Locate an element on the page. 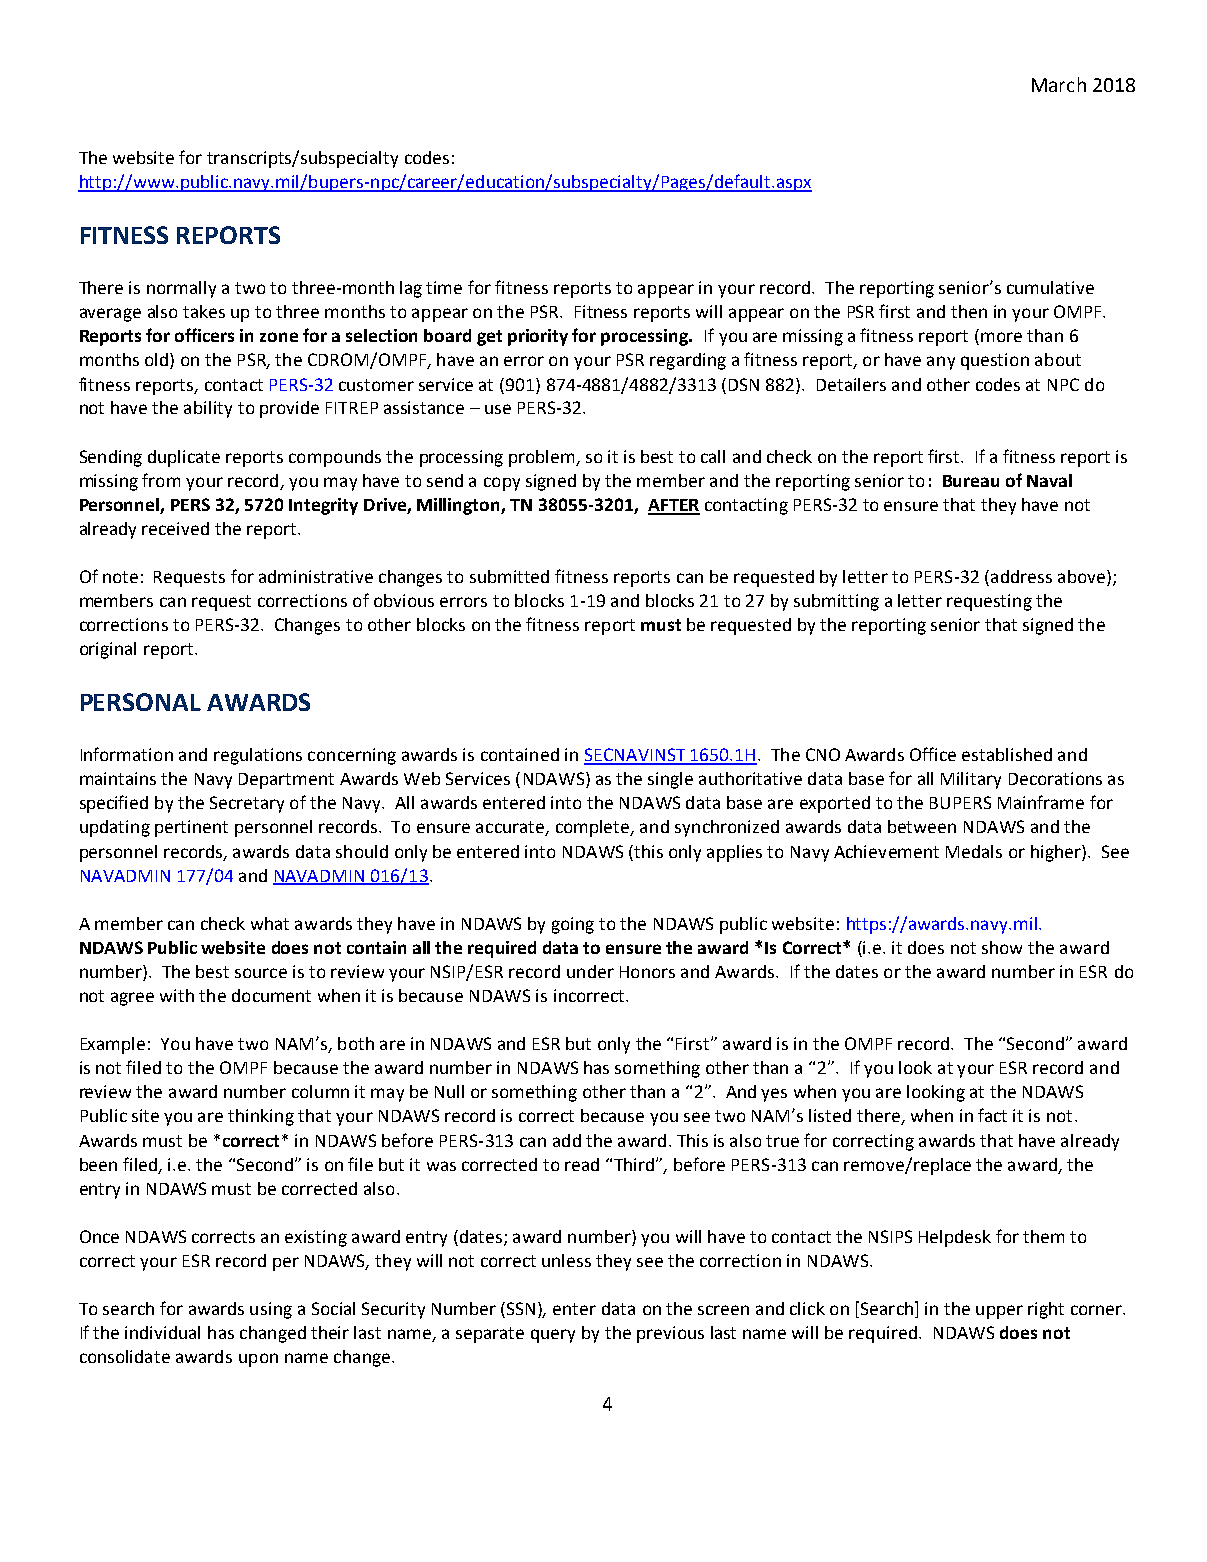 Image resolution: width=1207 pixels, height=1562 pixels. query is located at coordinates (553, 1336).
